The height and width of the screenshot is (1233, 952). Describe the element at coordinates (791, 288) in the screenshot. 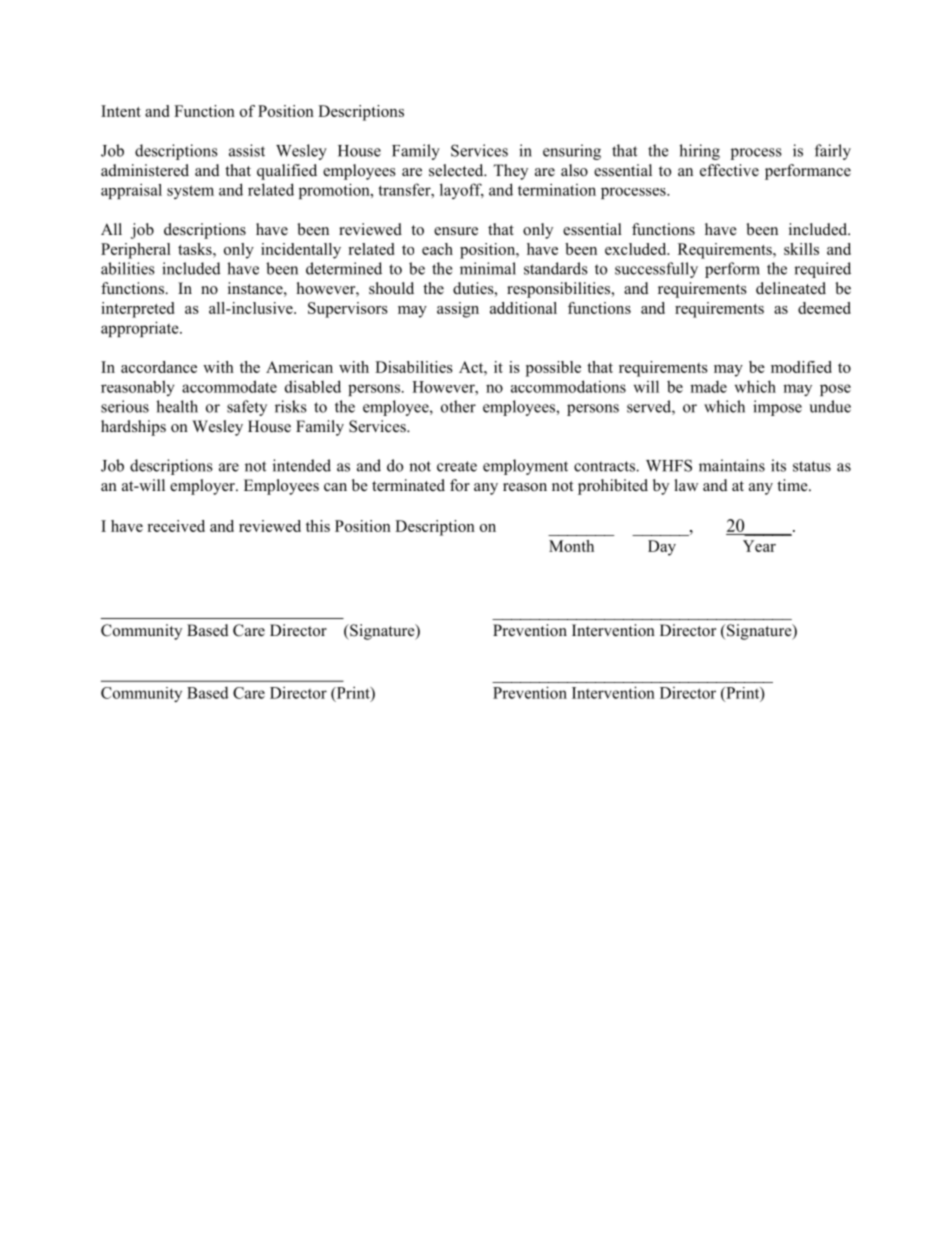

I see `delineated` at that location.
